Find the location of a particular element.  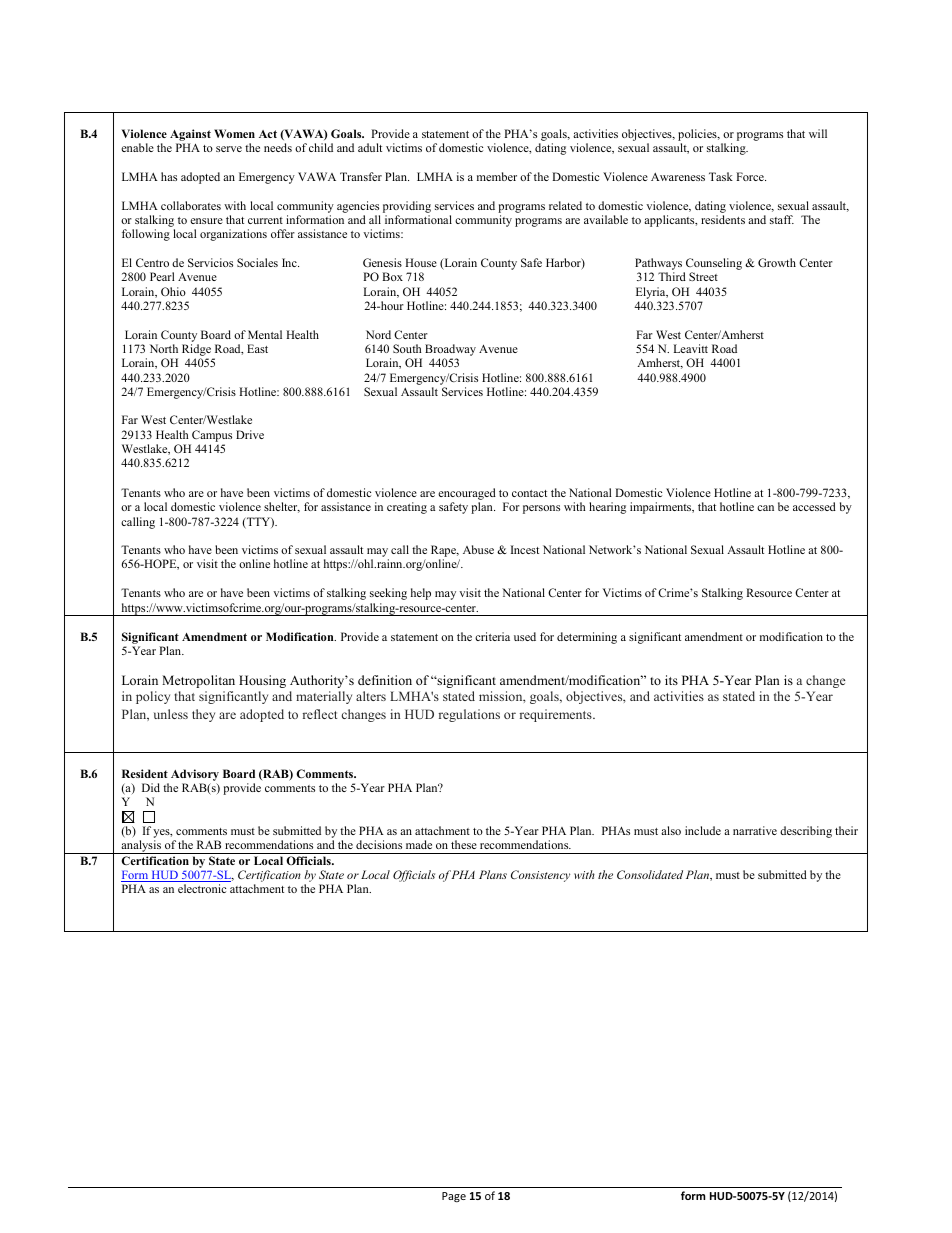

shelter is located at coordinates (282, 507).
